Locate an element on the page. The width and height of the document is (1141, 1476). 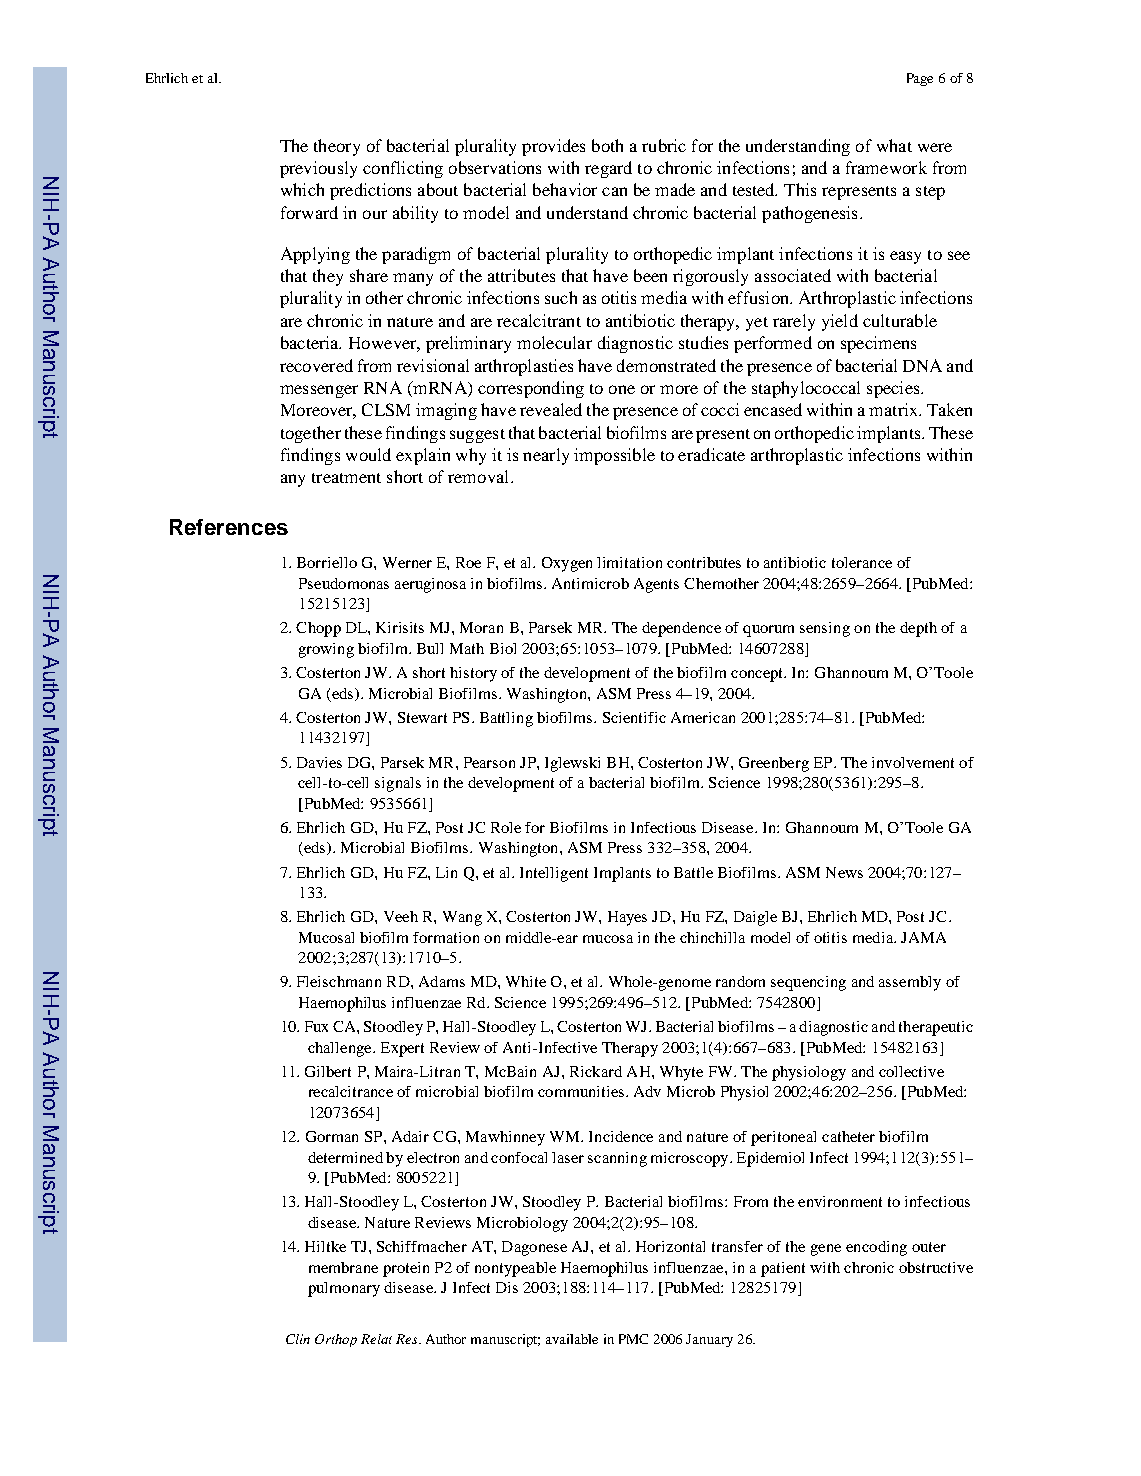
pulmonary is located at coordinates (344, 1289).
